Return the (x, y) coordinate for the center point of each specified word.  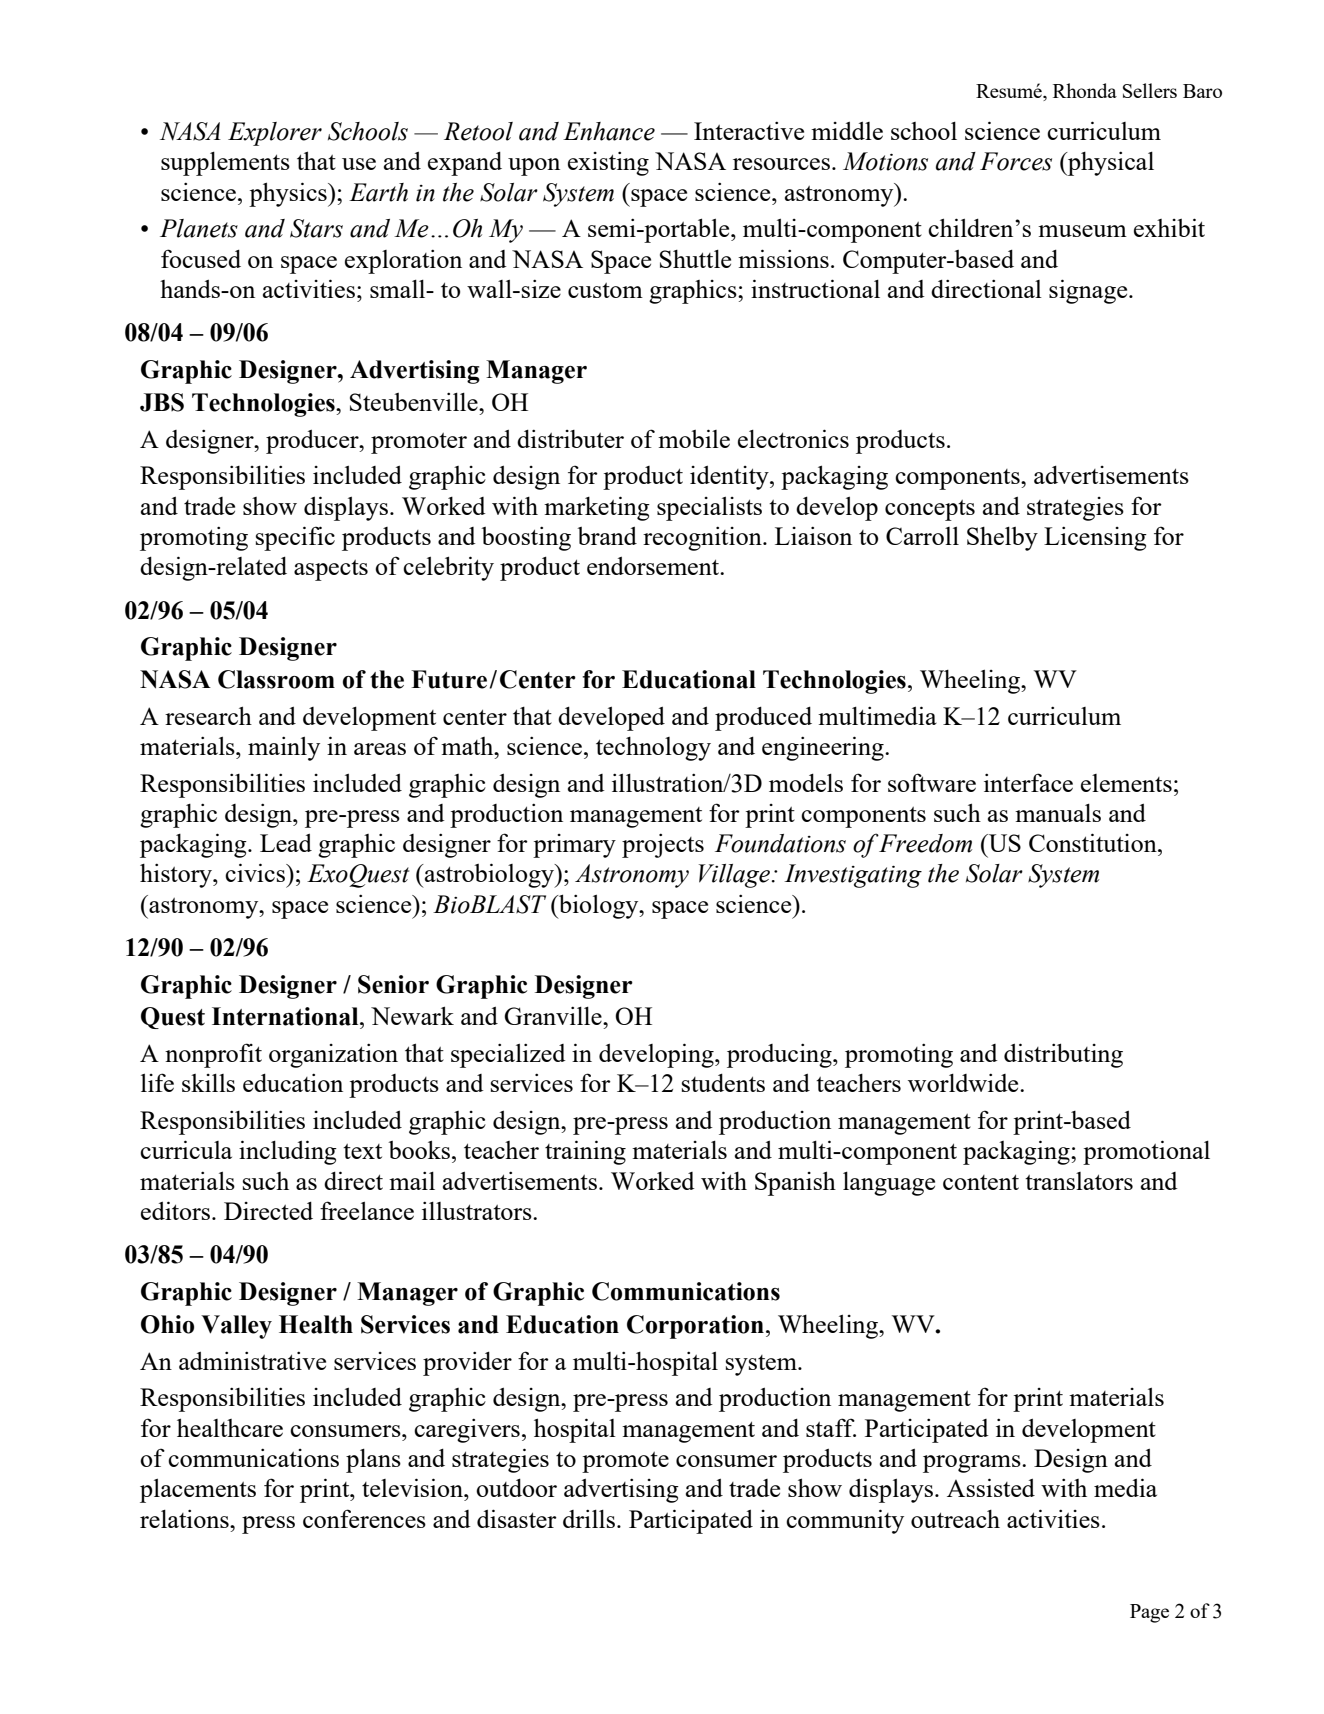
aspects (331, 570)
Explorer (275, 134)
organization (333, 1055)
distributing (1063, 1055)
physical (1110, 163)
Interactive (749, 130)
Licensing (1095, 538)
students (723, 1082)
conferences (364, 1518)
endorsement (654, 565)
